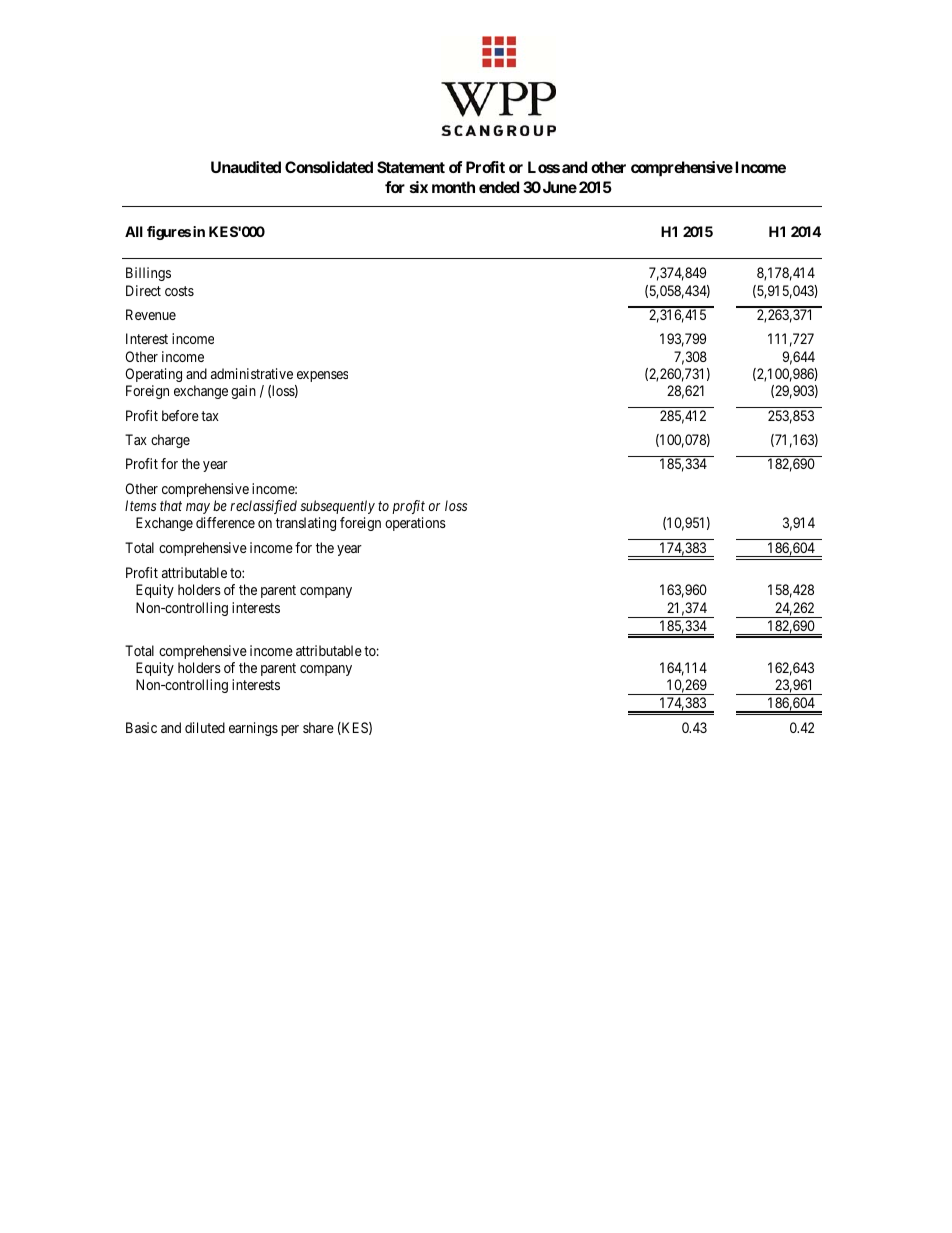  Describe the element at coordinates (318, 727) in the screenshot. I see `share` at that location.
